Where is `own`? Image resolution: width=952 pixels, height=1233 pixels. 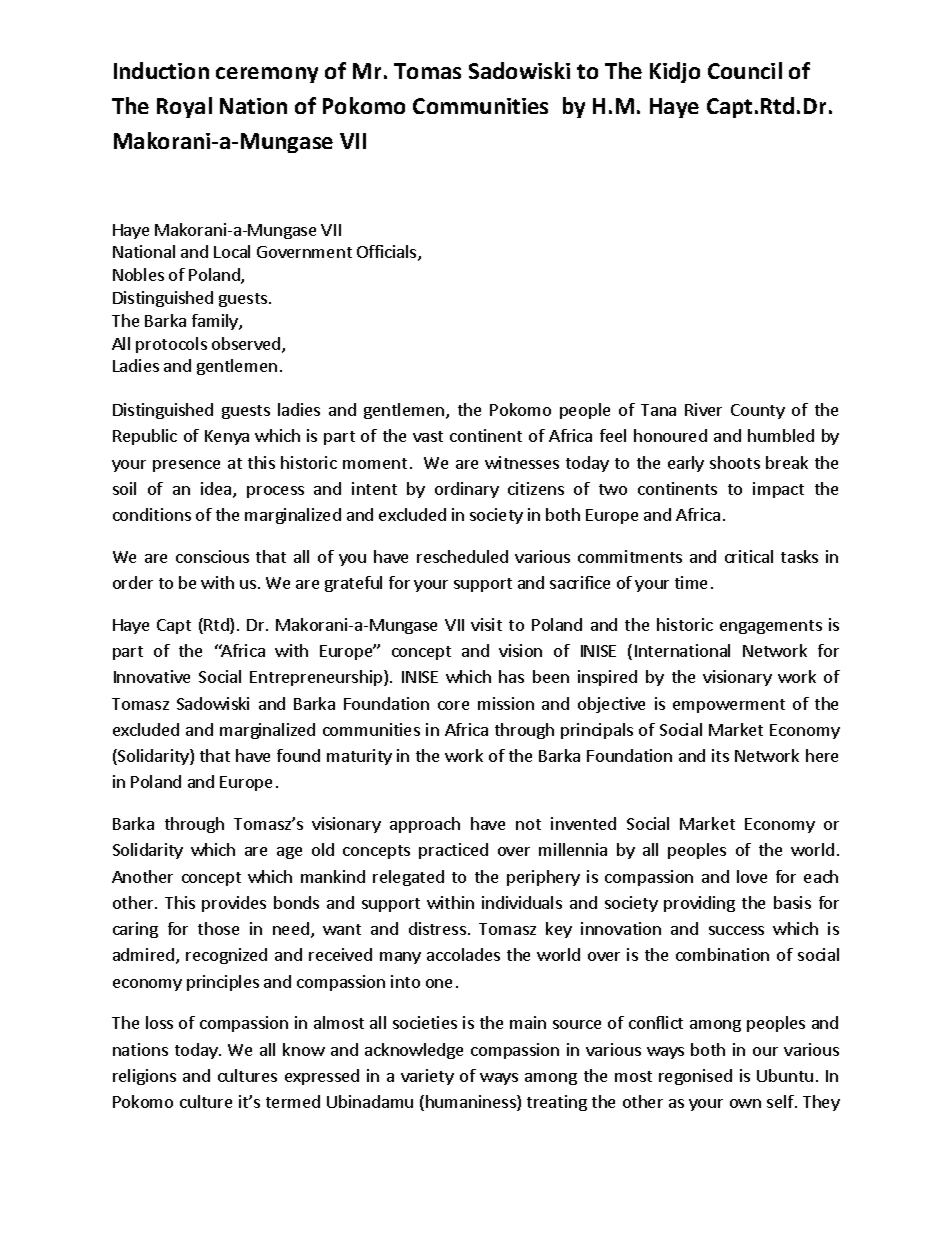 own is located at coordinates (745, 1103).
